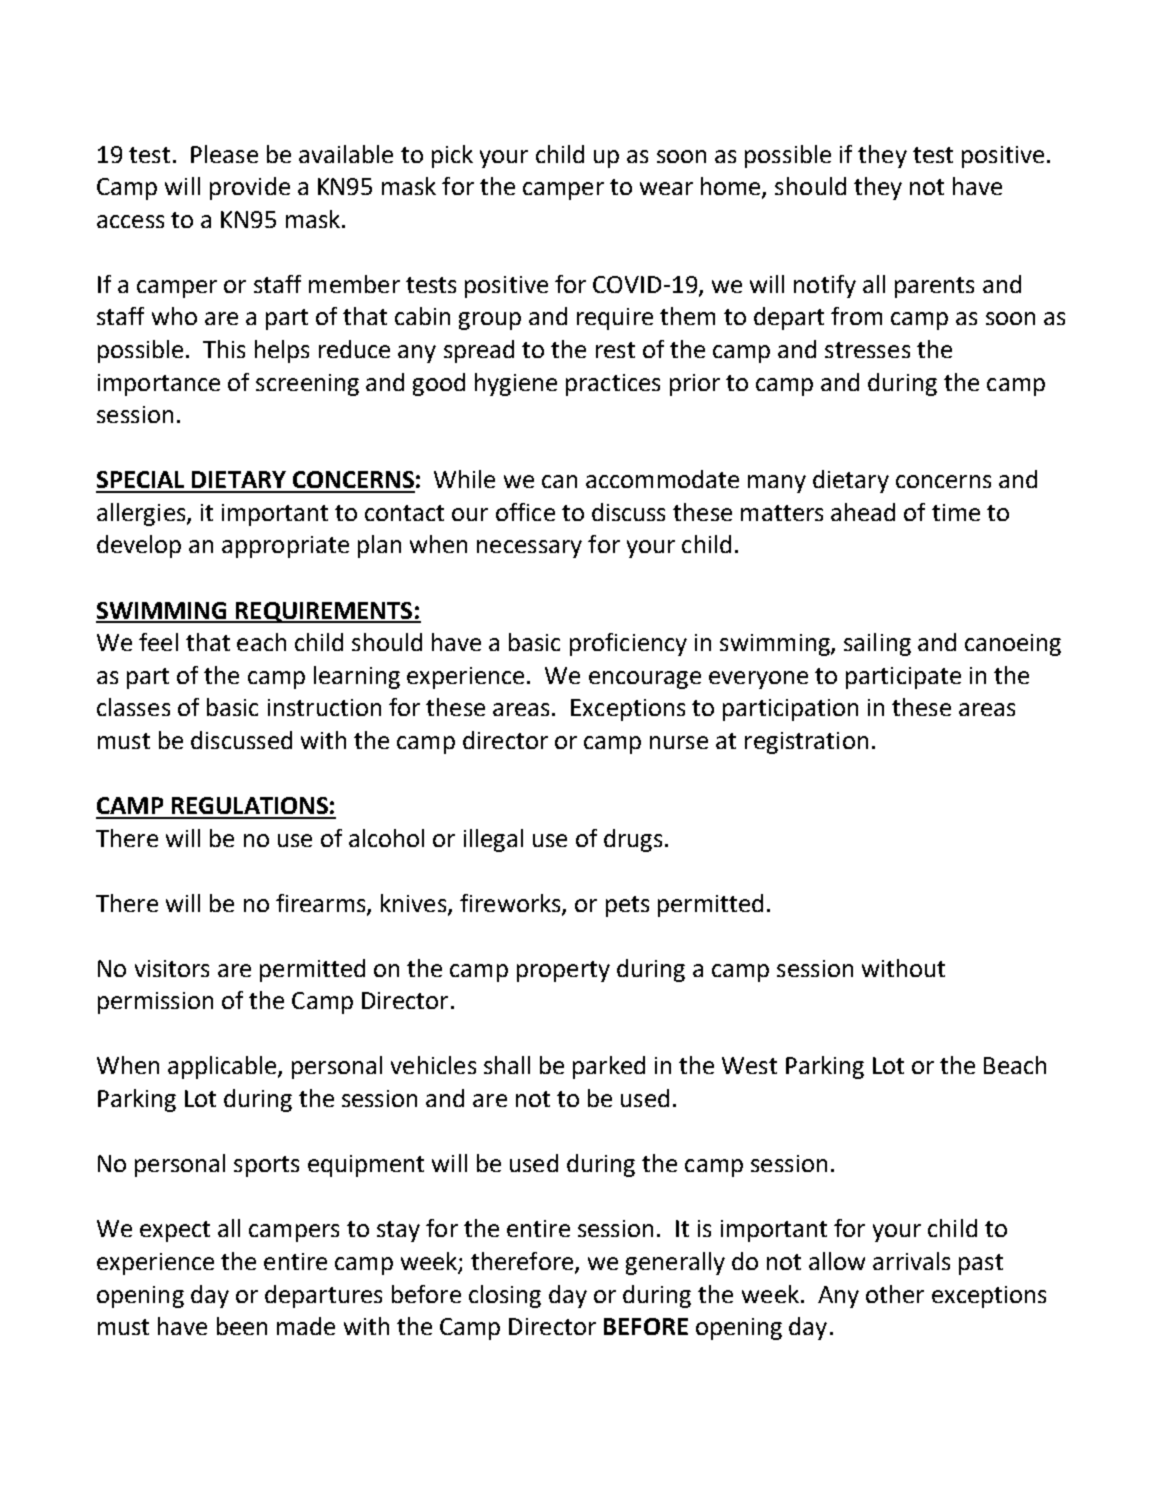 The height and width of the screenshot is (1509, 1166). Describe the element at coordinates (895, 1294) in the screenshot. I see `other` at that location.
